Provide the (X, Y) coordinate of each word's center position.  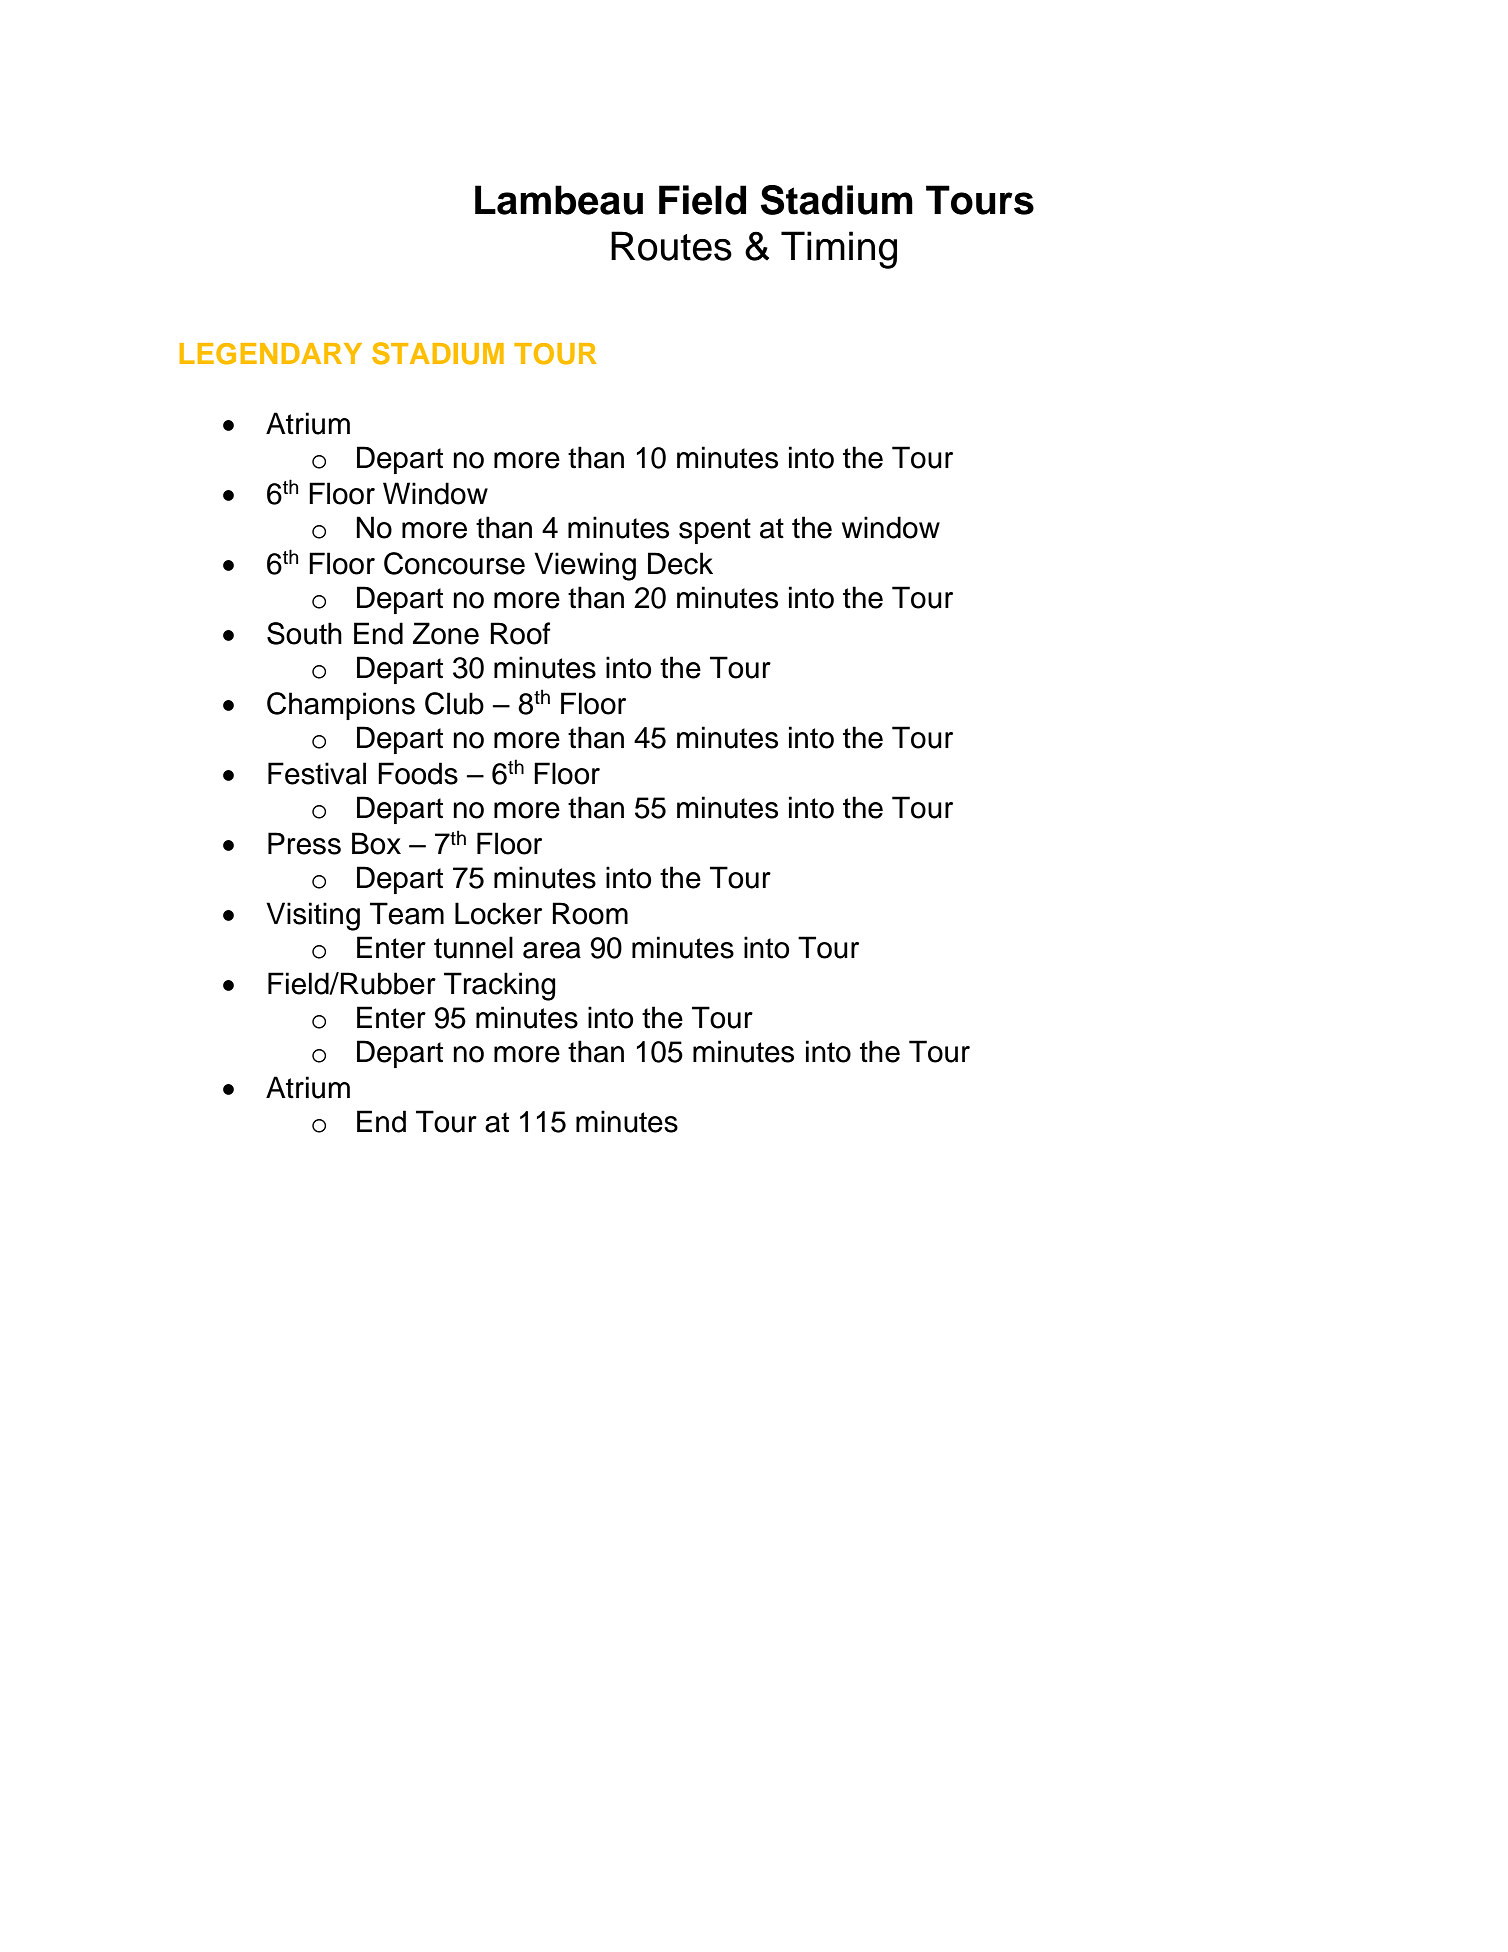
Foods (418, 773)
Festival (317, 773)
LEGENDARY (271, 354)
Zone (446, 633)
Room (590, 913)
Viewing (585, 566)
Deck (680, 563)
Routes (671, 246)
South (304, 633)
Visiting (313, 916)
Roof (520, 633)
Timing (839, 250)
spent (715, 531)
